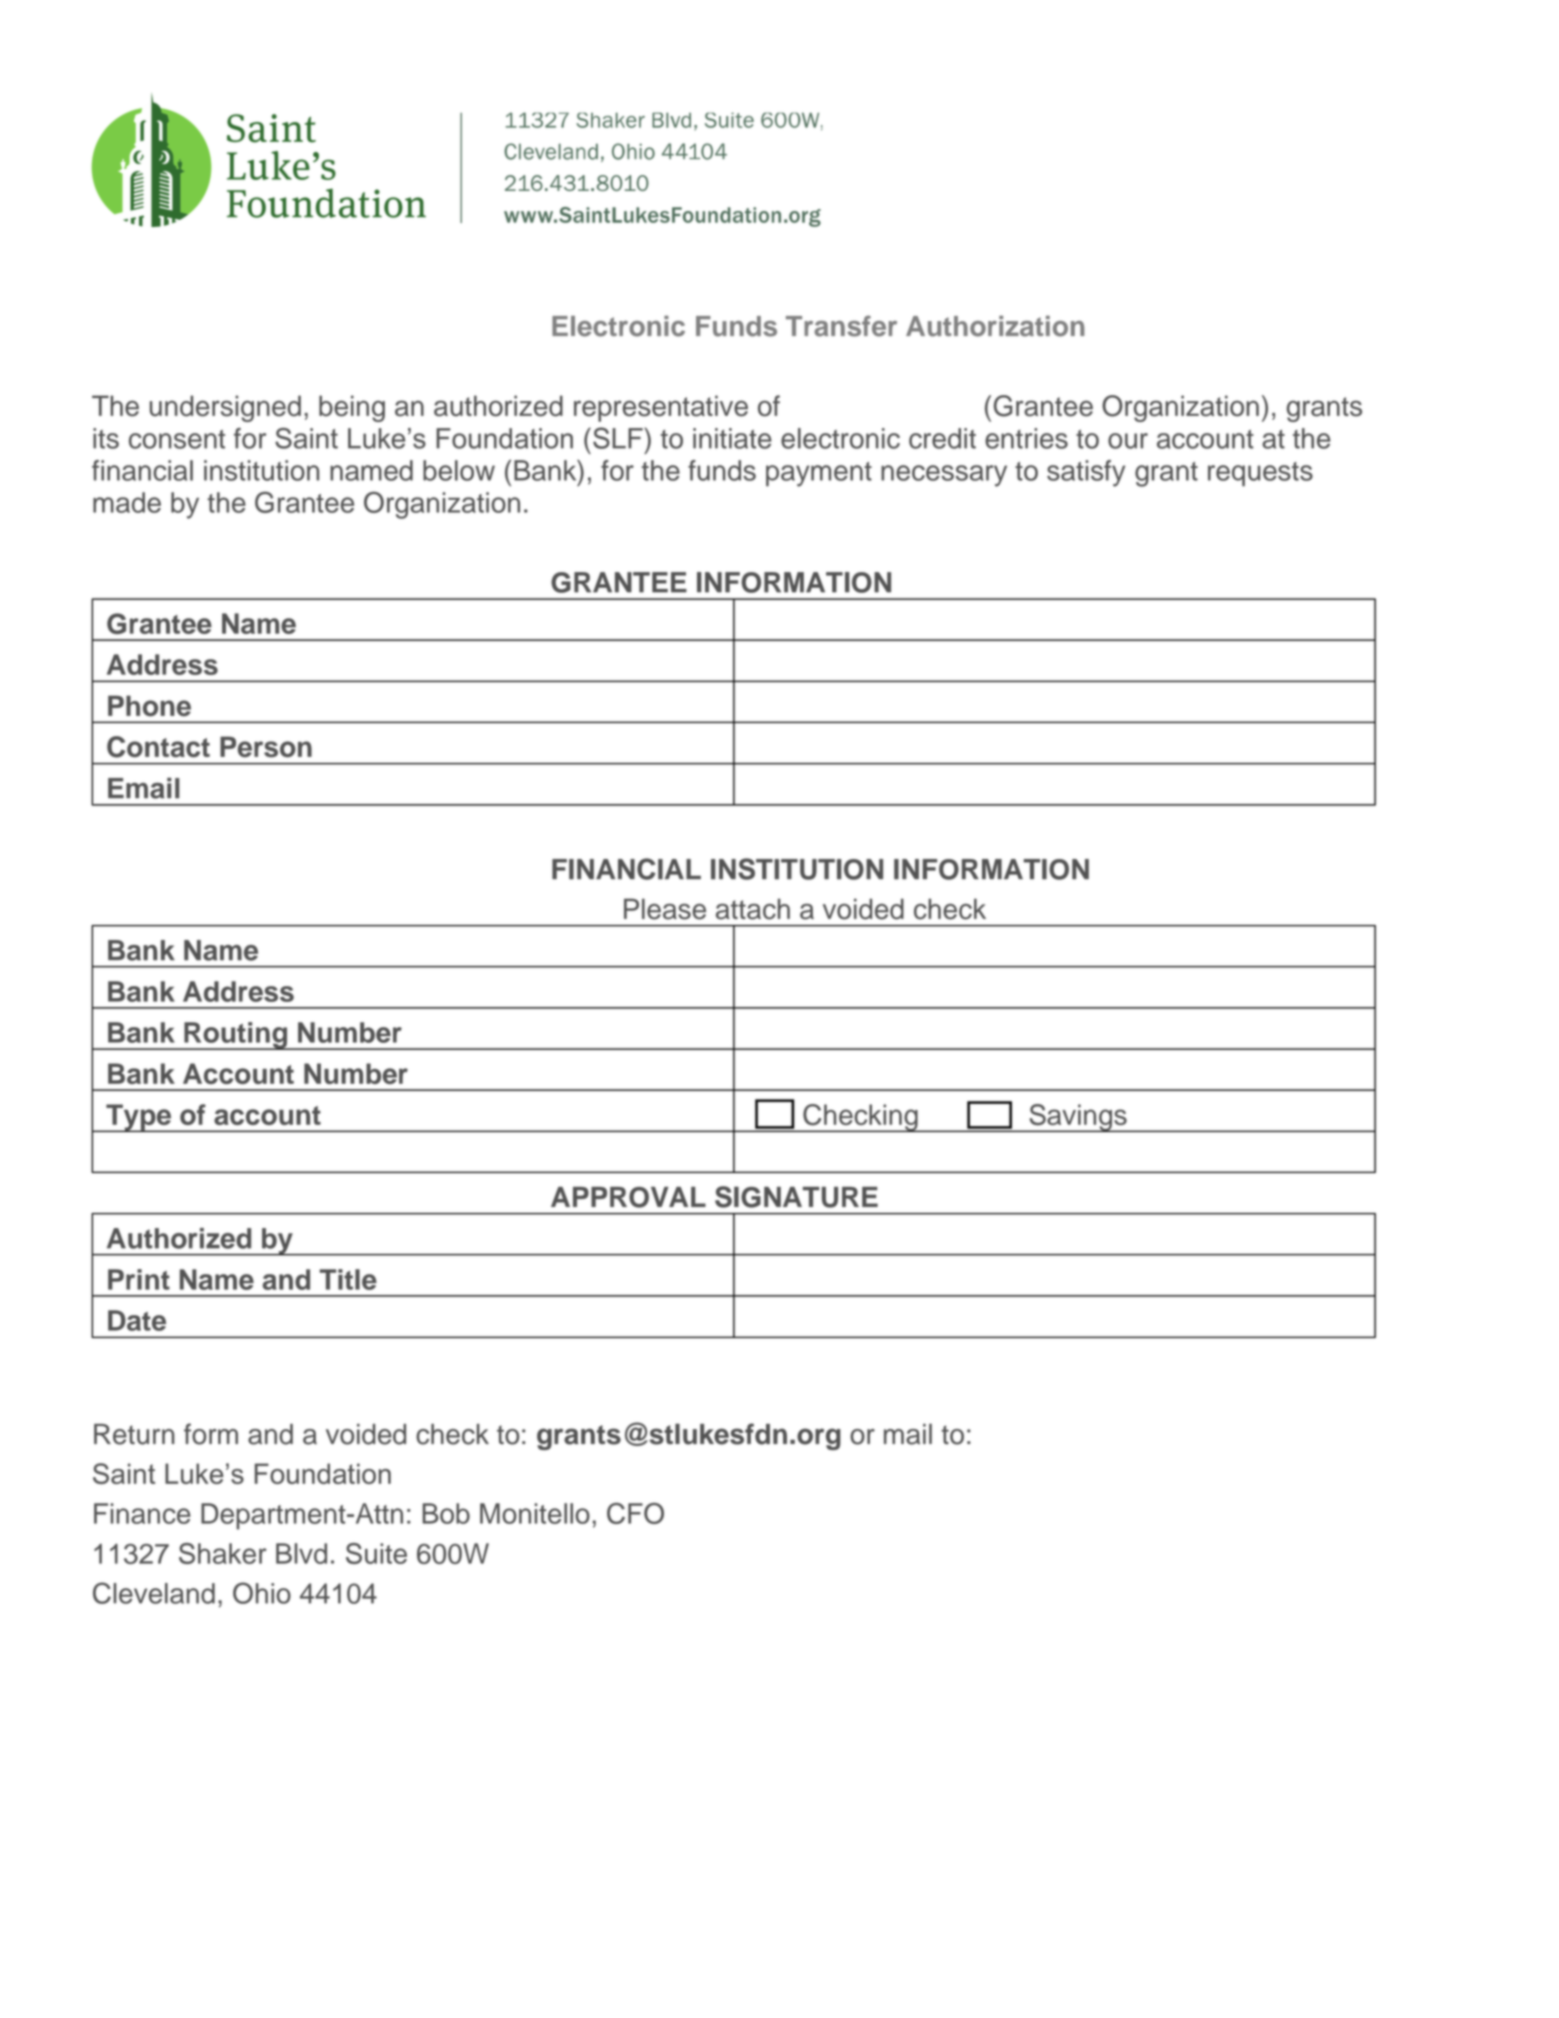 The width and height of the image is (1559, 2018). What do you see at coordinates (796, 1197) in the image?
I see `SIGNATURE` at bounding box center [796, 1197].
